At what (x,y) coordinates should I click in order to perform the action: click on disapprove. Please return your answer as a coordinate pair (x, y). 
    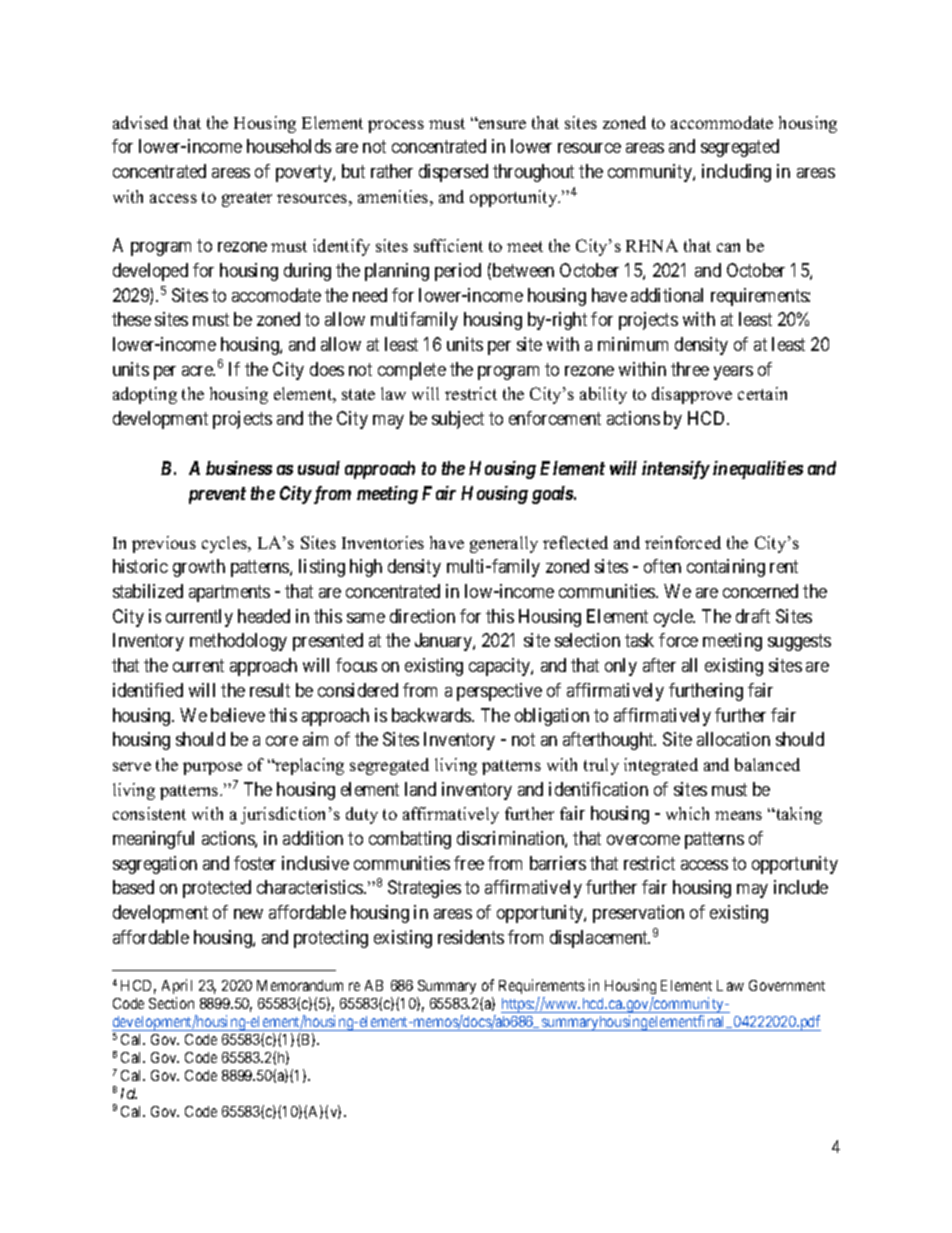
    Looking at the image, I should click on (692, 395).
